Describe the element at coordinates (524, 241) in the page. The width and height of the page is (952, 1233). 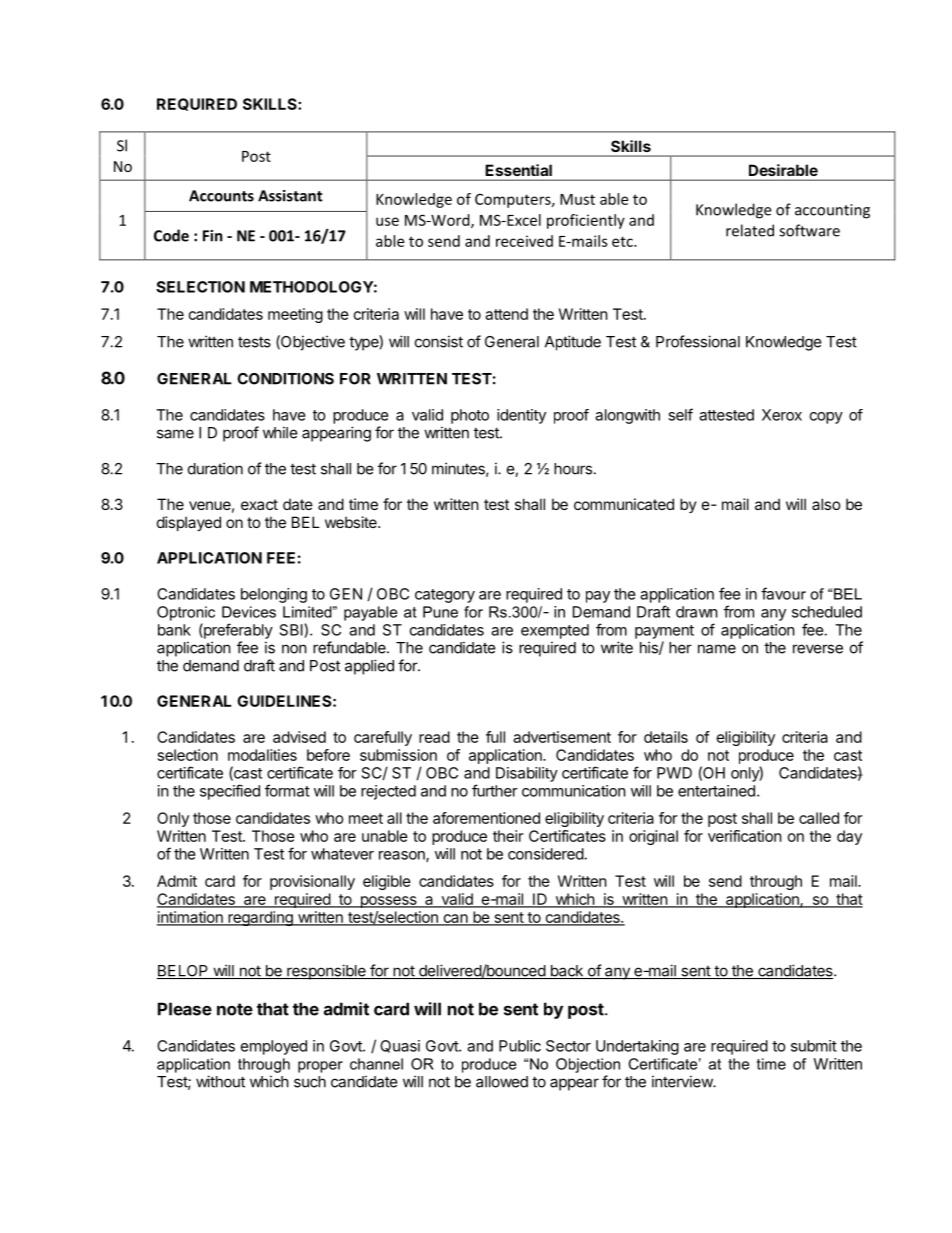
I see `received` at that location.
